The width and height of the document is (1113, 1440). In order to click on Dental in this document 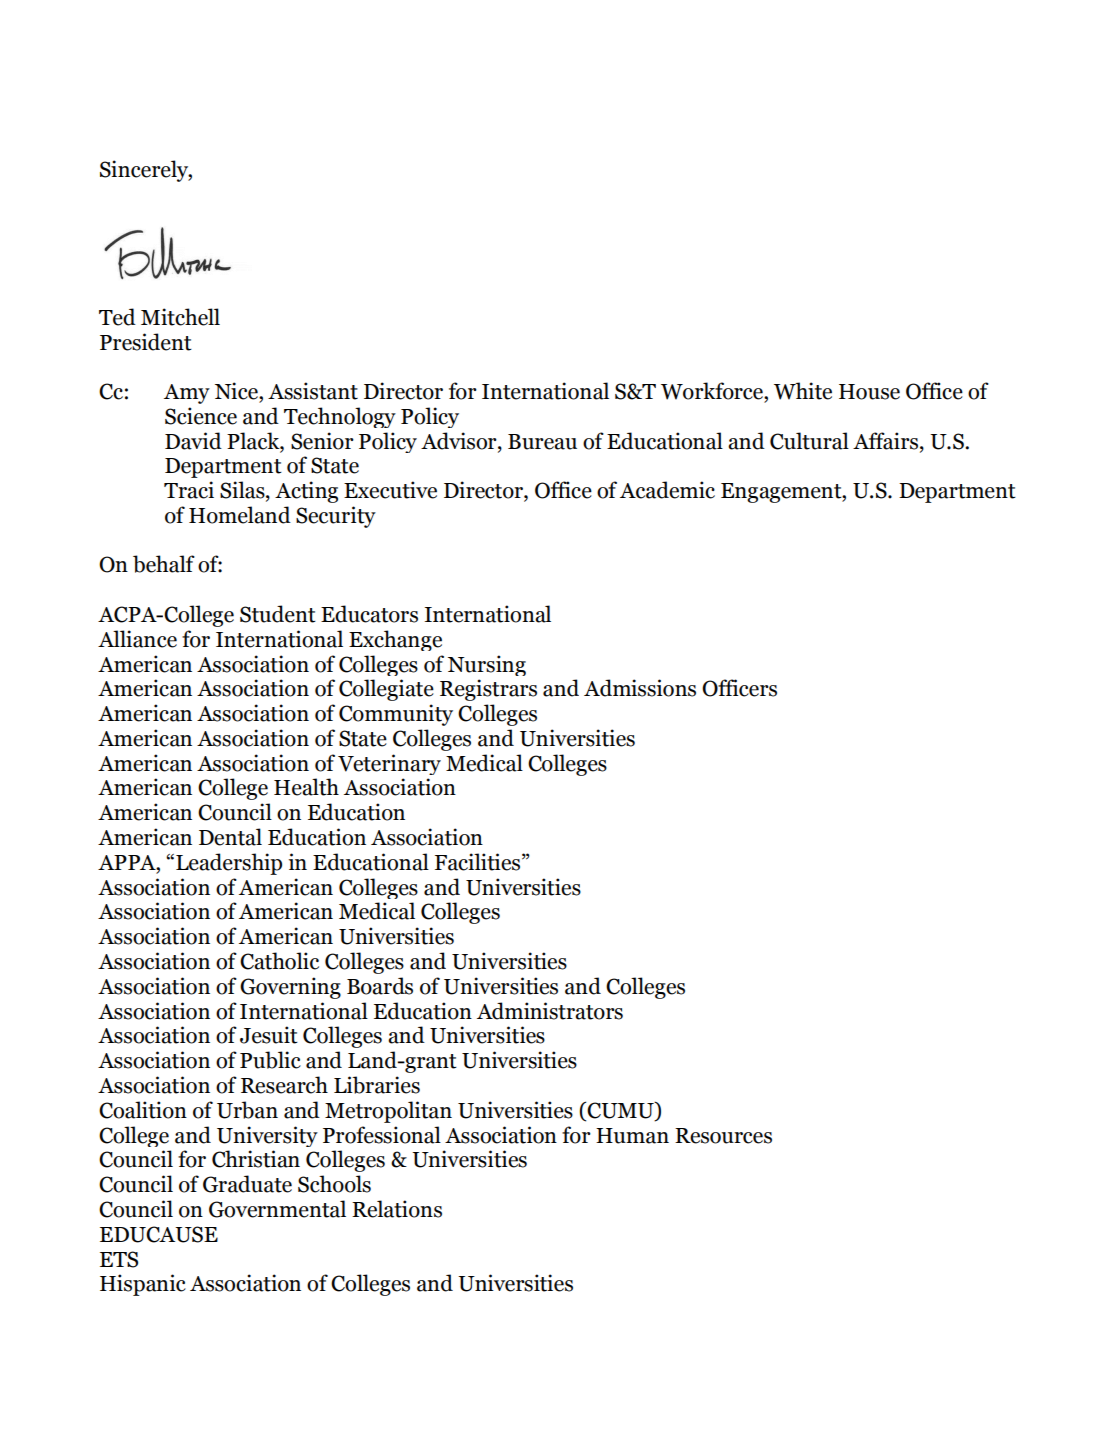, I will do `click(230, 837)`.
